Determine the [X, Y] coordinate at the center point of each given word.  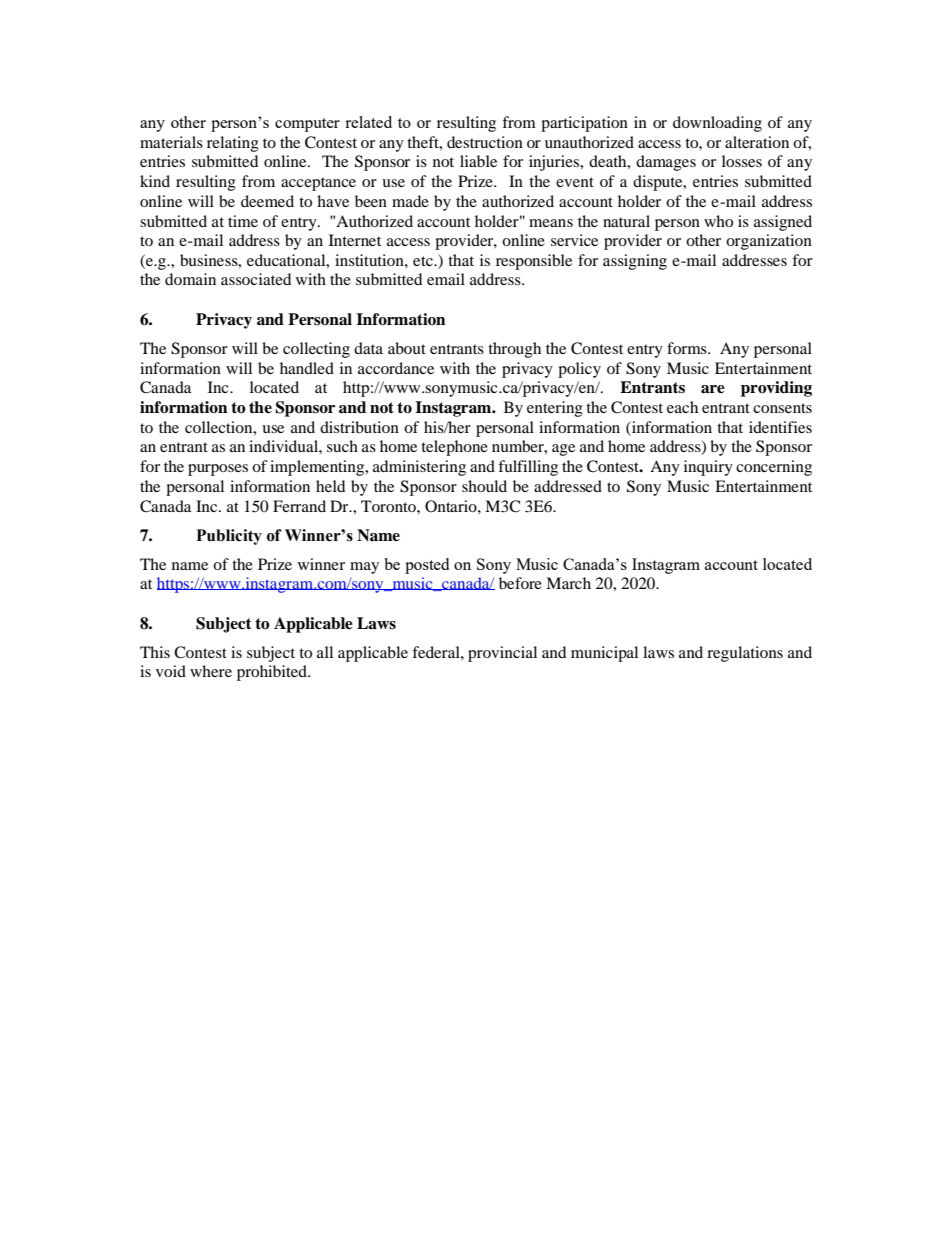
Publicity [229, 537]
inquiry [708, 468]
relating [233, 144]
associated [256, 279]
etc [424, 261]
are [713, 389]
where [211, 671]
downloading [717, 124]
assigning [635, 262]
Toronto [389, 506]
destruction [485, 142]
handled [307, 368]
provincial [502, 654]
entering [555, 409]
